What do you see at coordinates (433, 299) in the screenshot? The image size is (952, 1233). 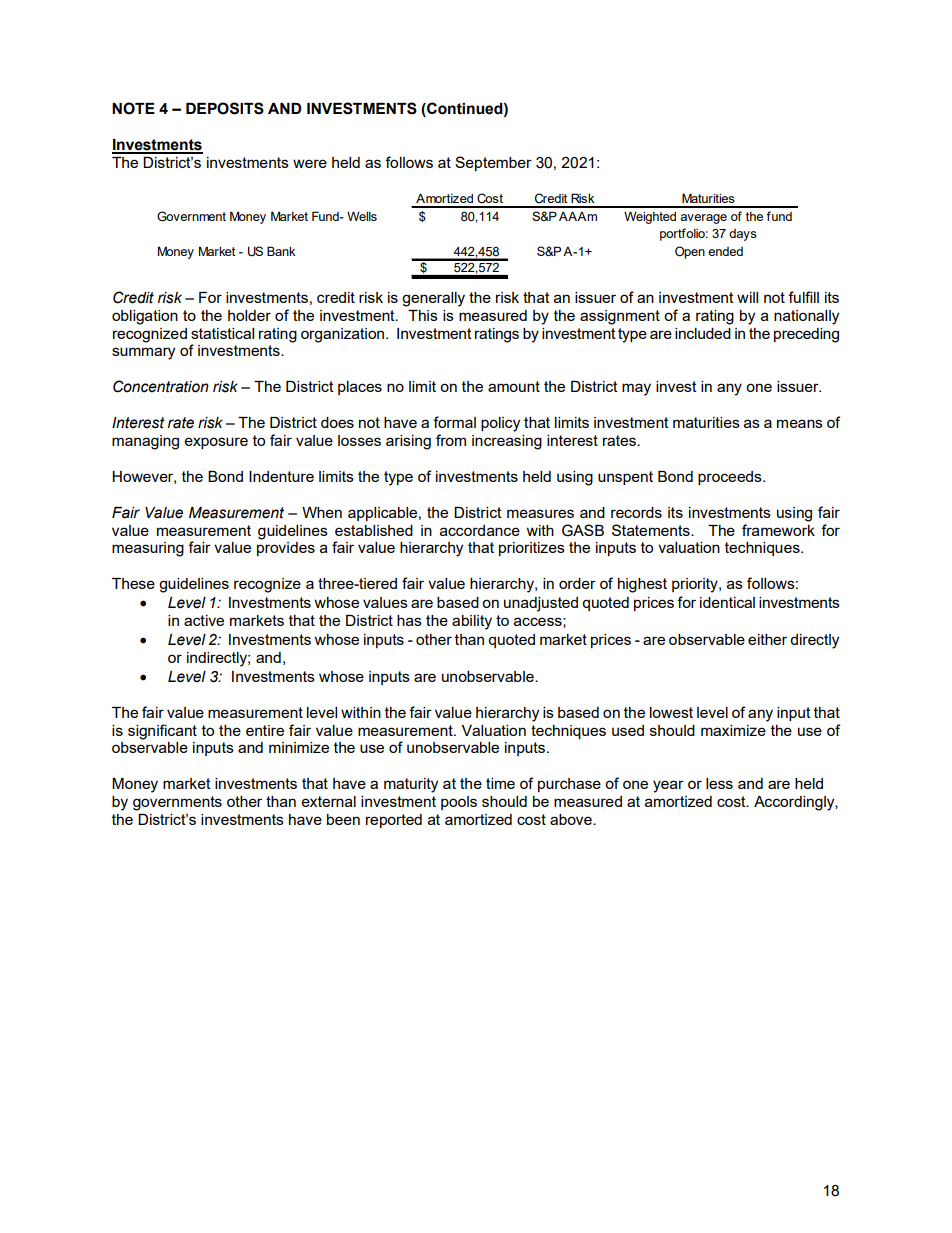 I see `generally` at bounding box center [433, 299].
